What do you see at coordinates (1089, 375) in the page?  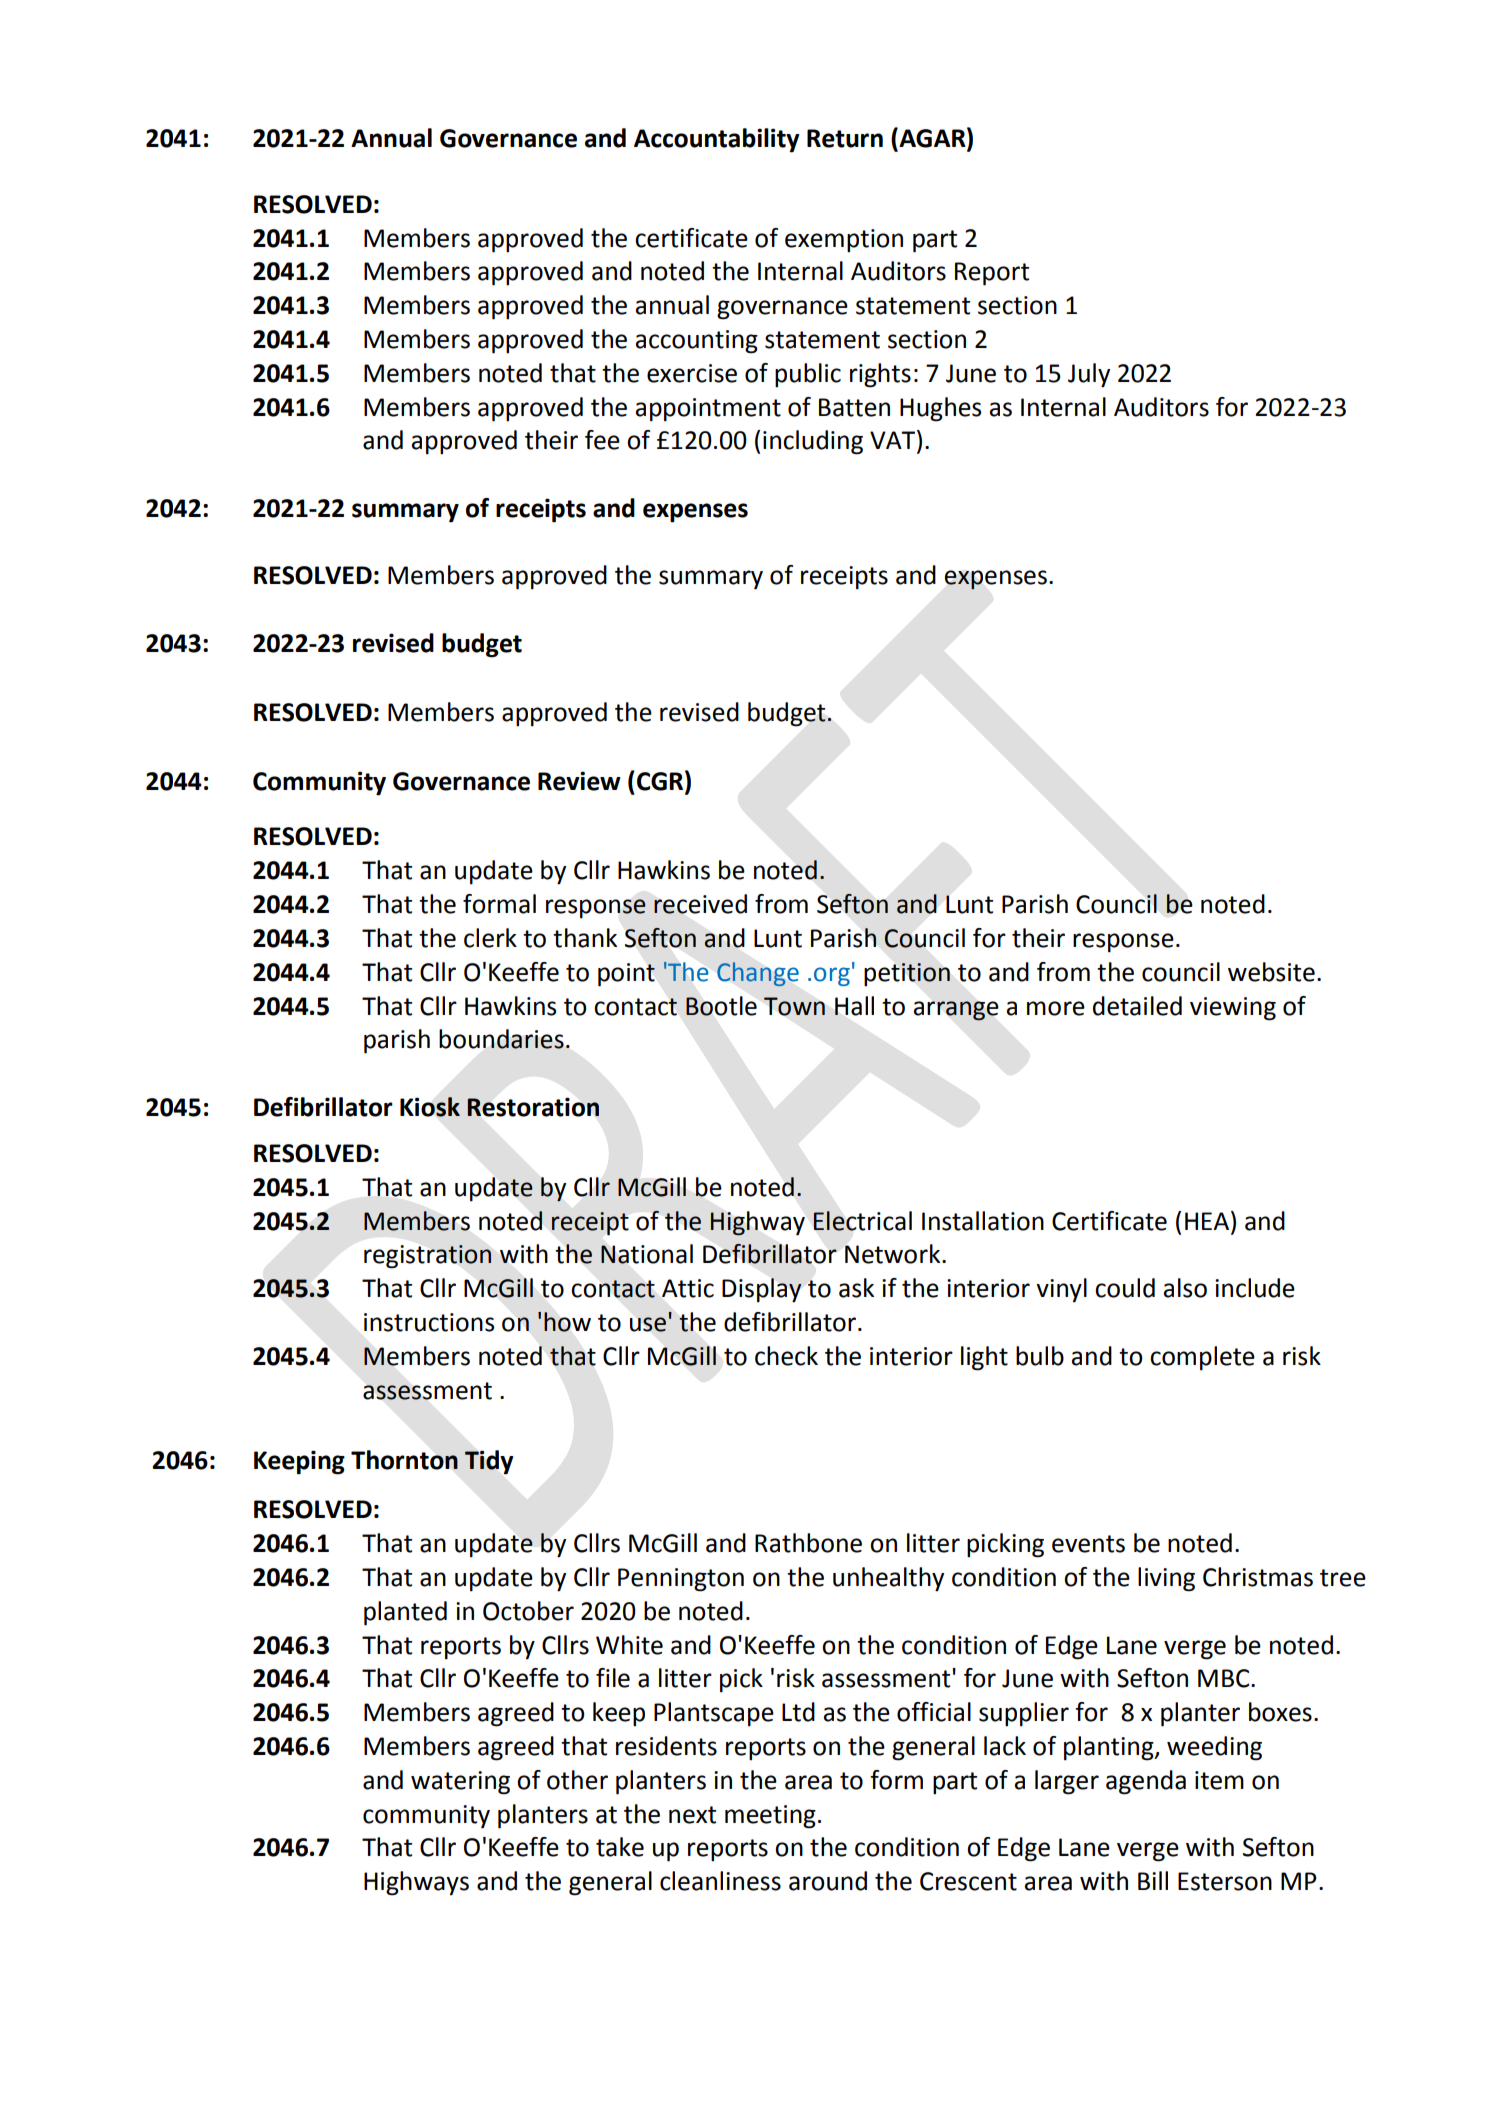 I see `July` at bounding box center [1089, 375].
